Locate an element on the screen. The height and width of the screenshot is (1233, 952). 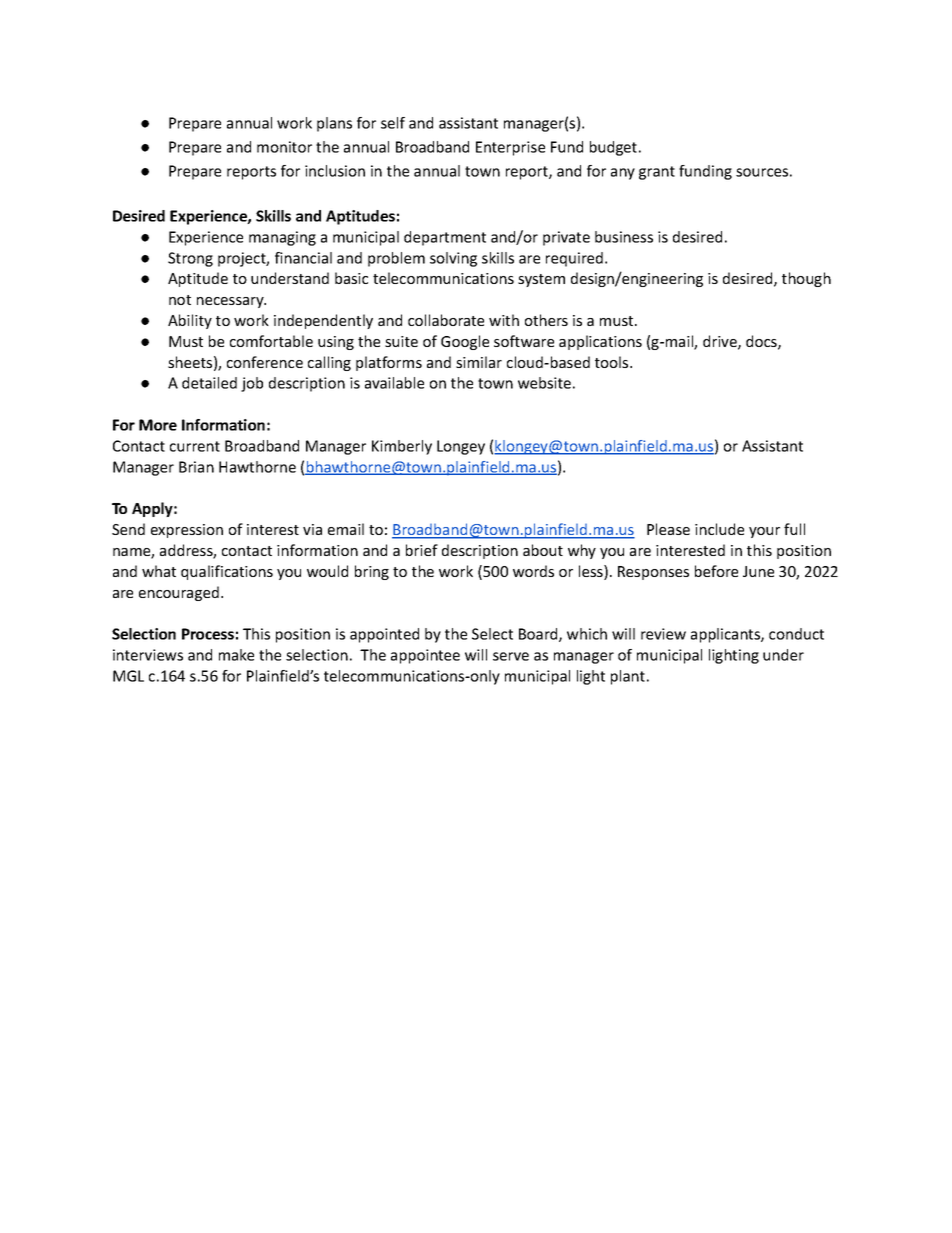
comfortable is located at coordinates (271, 341).
